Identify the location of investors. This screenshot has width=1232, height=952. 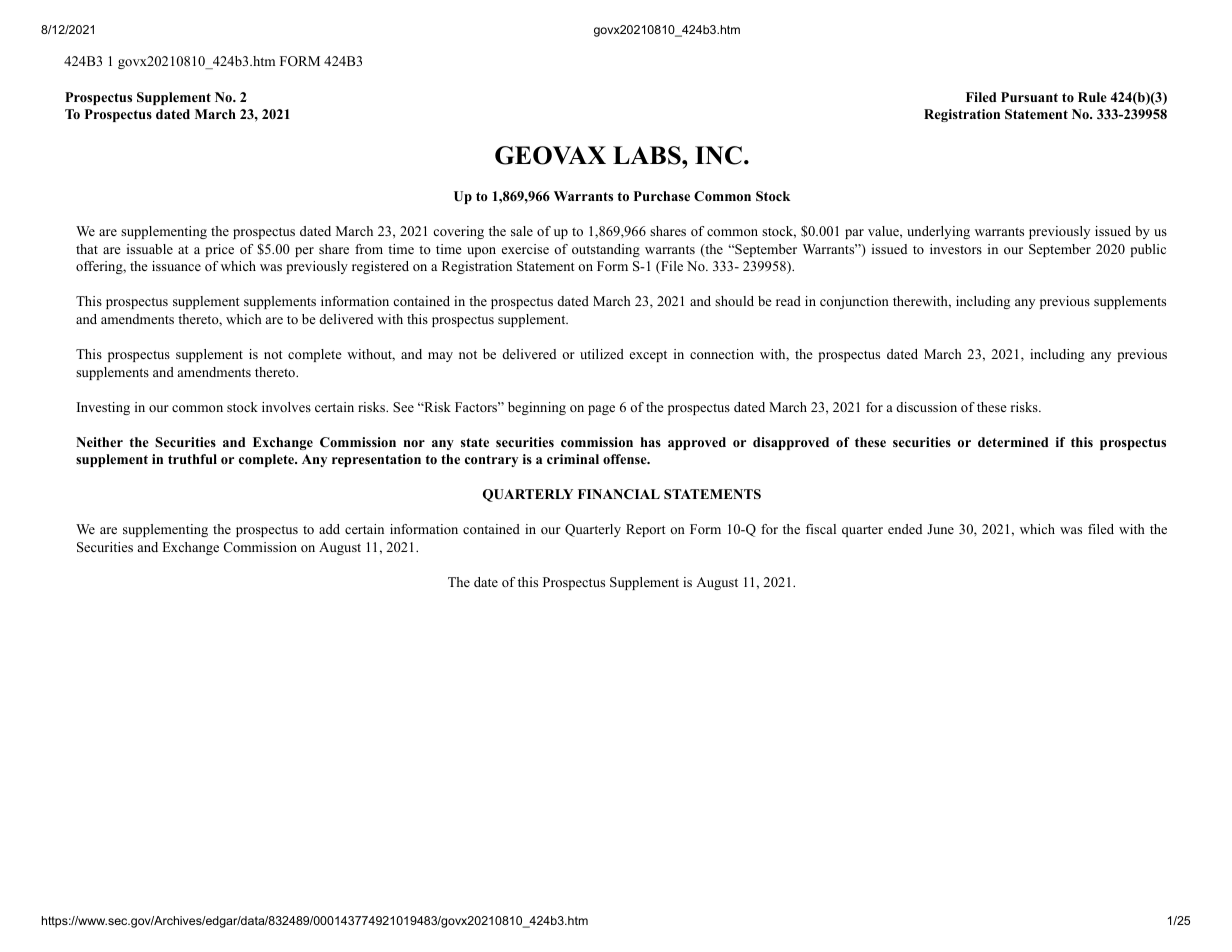
(956, 249).
